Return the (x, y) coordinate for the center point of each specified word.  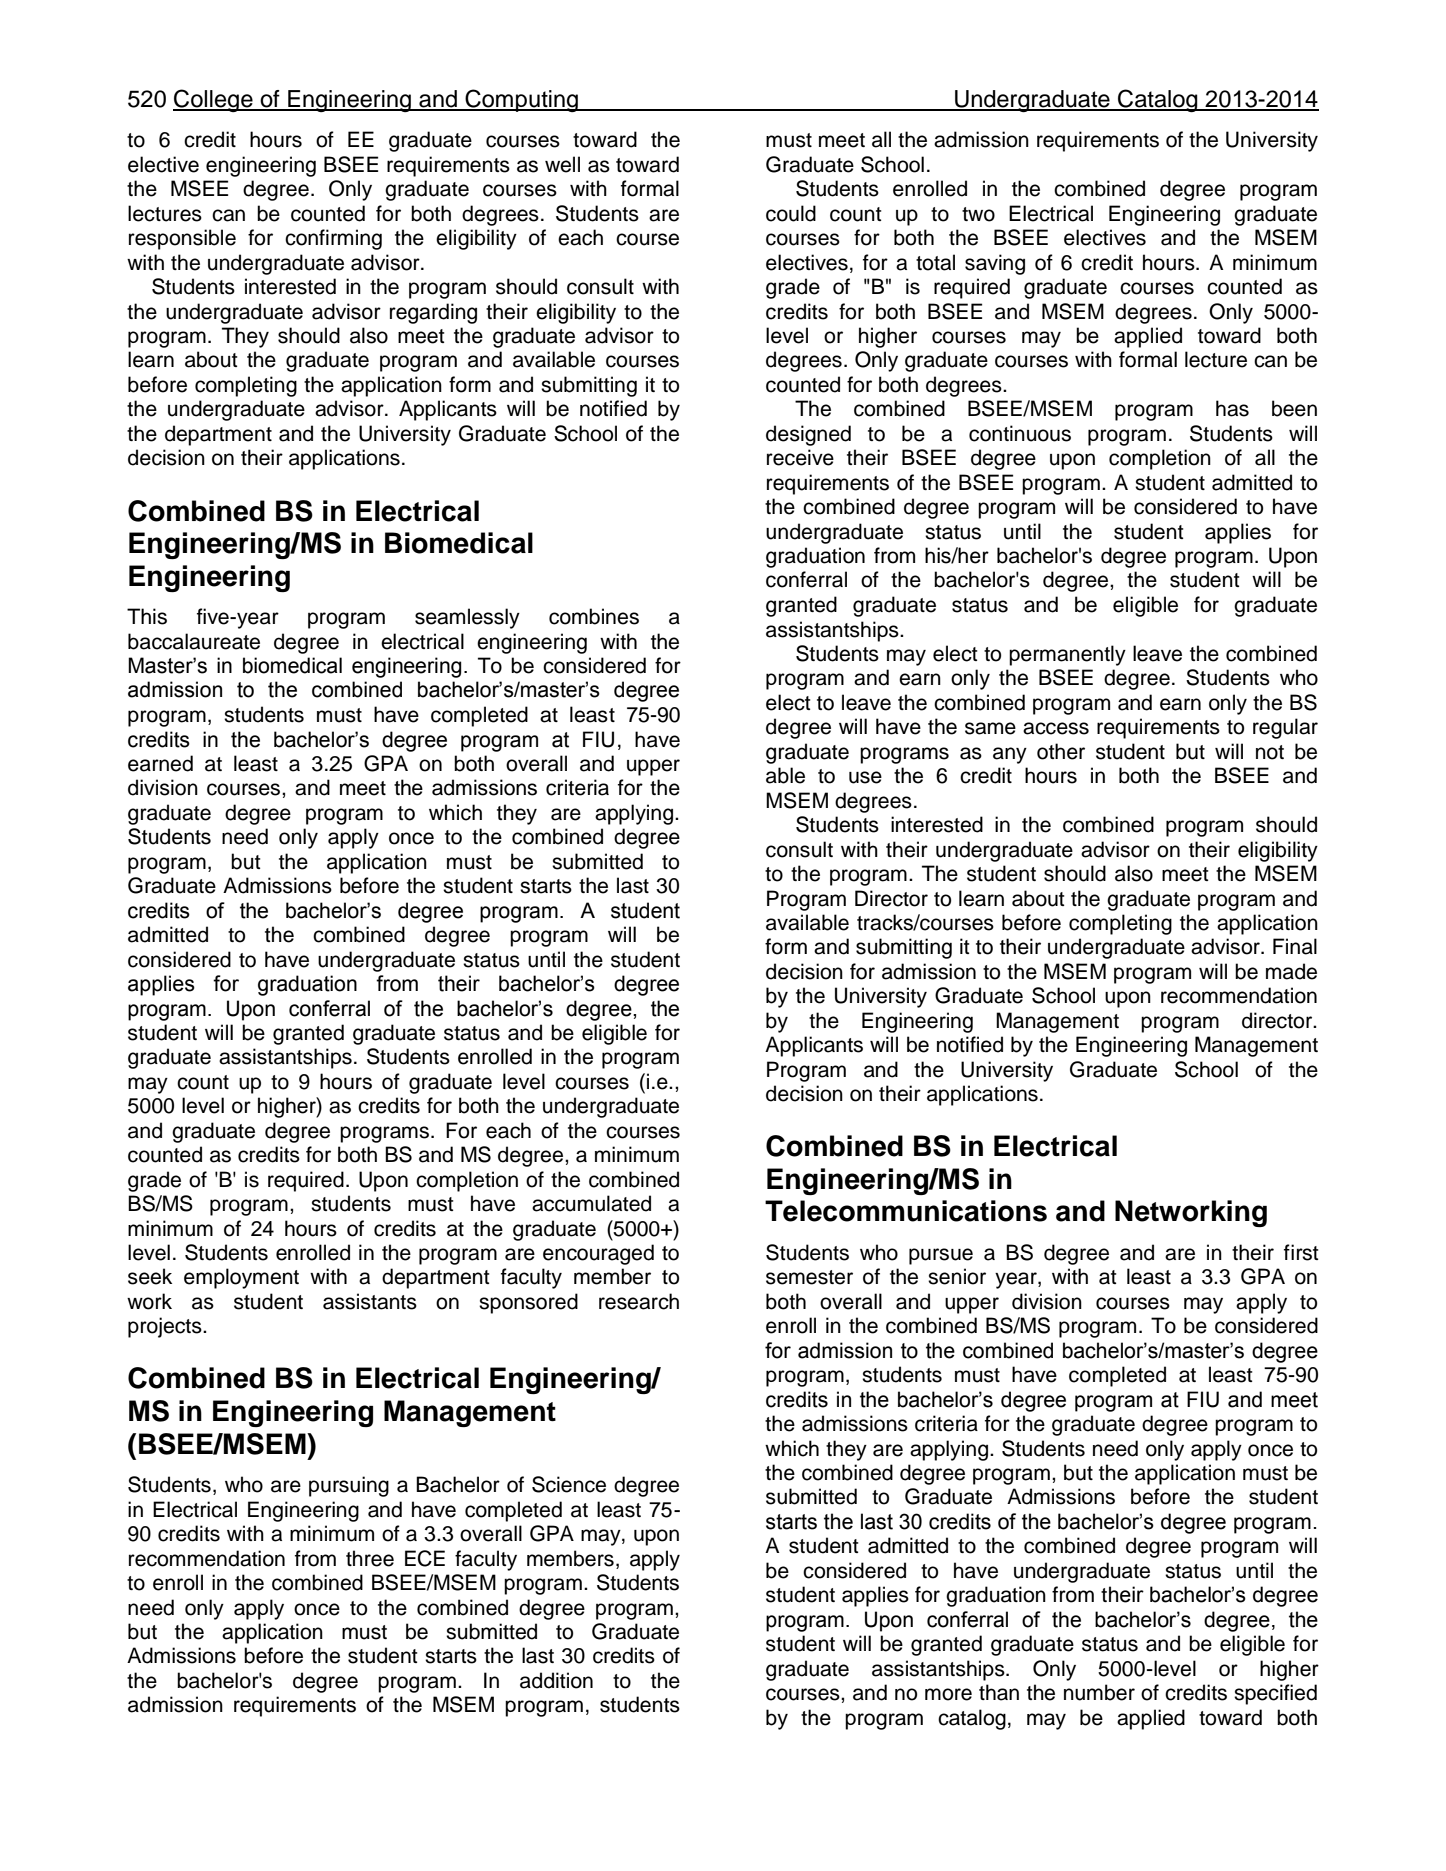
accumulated (591, 1203)
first (1301, 1252)
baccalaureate (194, 641)
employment (241, 1278)
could (791, 213)
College (214, 100)
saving (995, 264)
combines (594, 616)
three (370, 1558)
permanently (1067, 655)
